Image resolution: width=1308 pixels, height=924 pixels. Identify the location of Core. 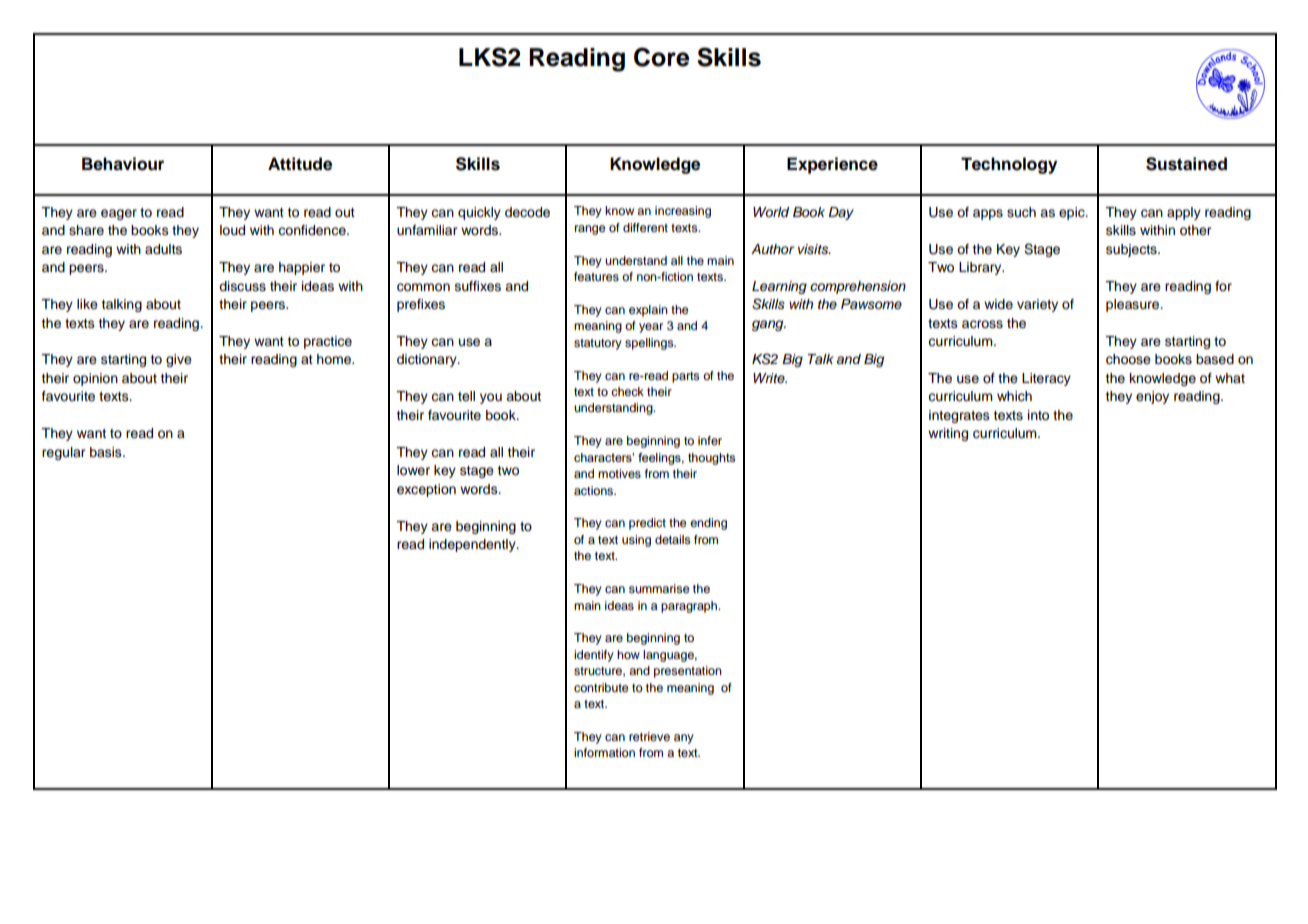
(661, 57).
